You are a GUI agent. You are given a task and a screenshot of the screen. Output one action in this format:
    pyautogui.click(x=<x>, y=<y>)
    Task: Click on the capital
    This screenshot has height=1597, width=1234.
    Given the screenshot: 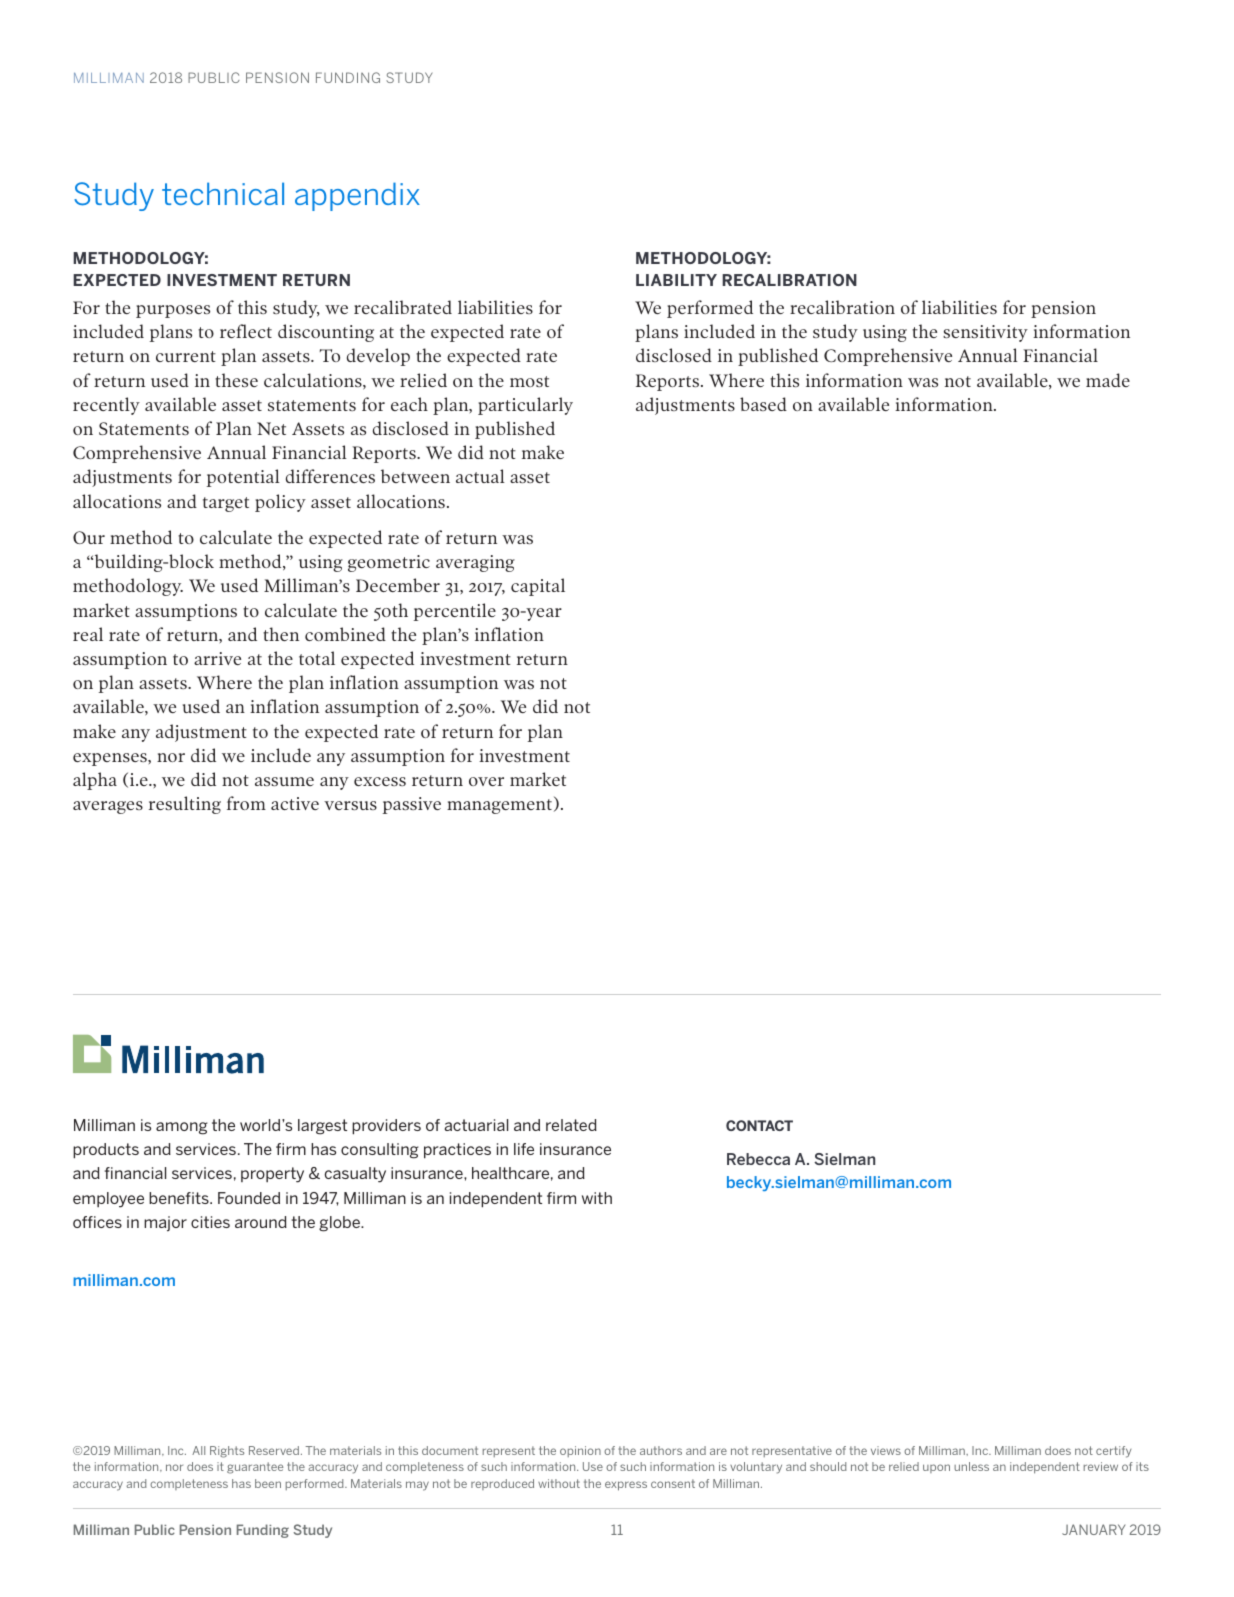 What is the action you would take?
    pyautogui.click(x=538, y=587)
